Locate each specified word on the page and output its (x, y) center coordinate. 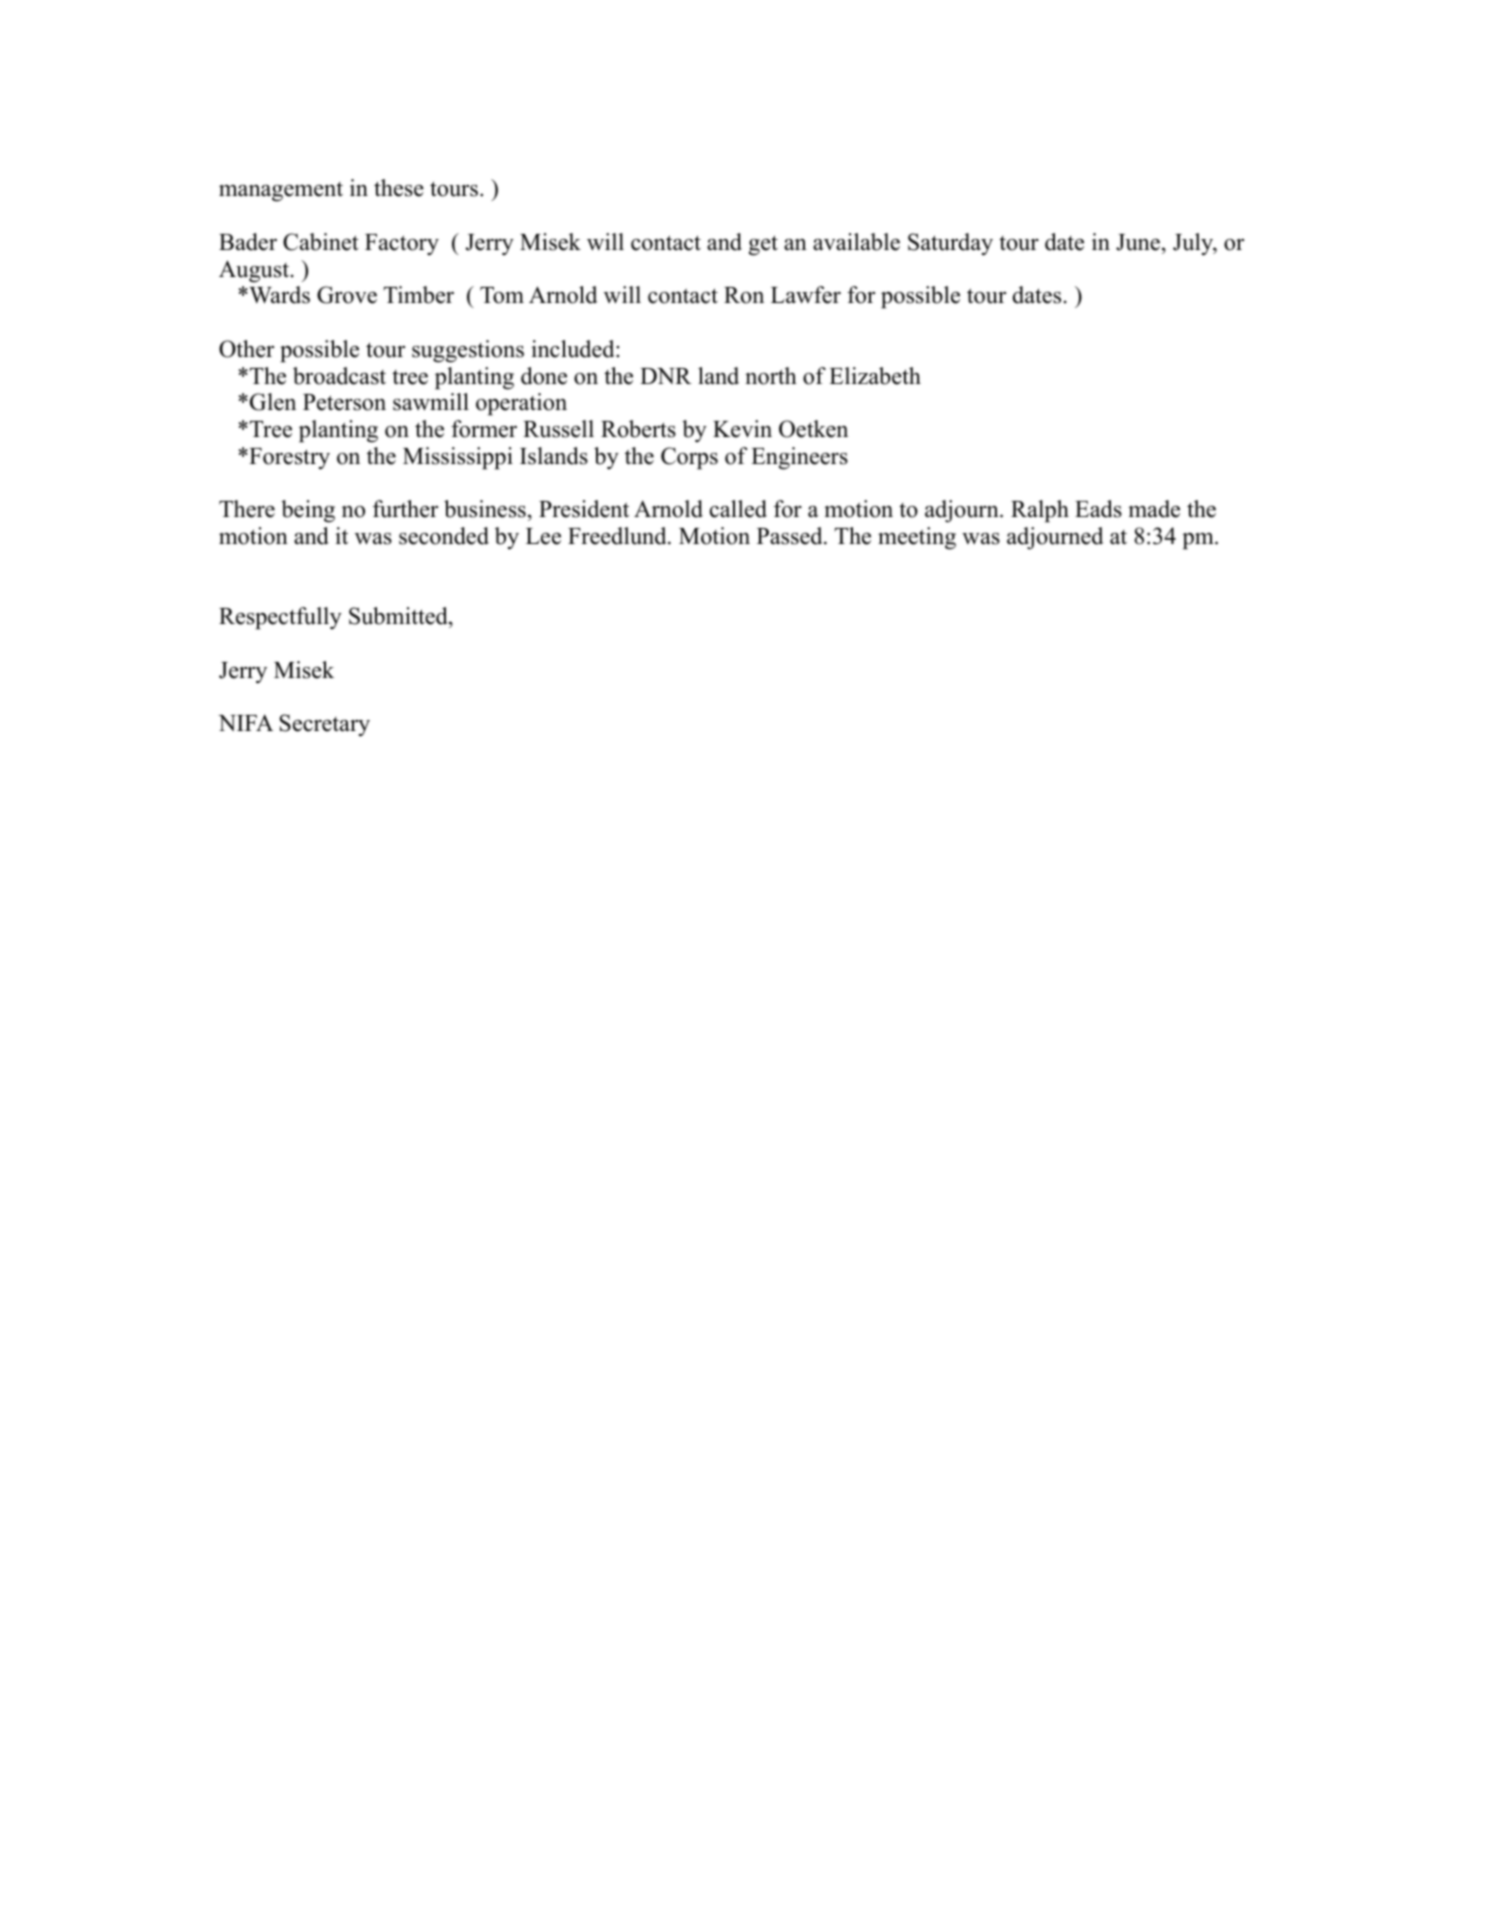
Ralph (1040, 511)
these (399, 188)
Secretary (324, 725)
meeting (917, 538)
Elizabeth (875, 376)
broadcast (339, 376)
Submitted (399, 616)
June (1138, 242)
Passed (791, 536)
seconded (444, 536)
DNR (666, 376)
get (763, 245)
